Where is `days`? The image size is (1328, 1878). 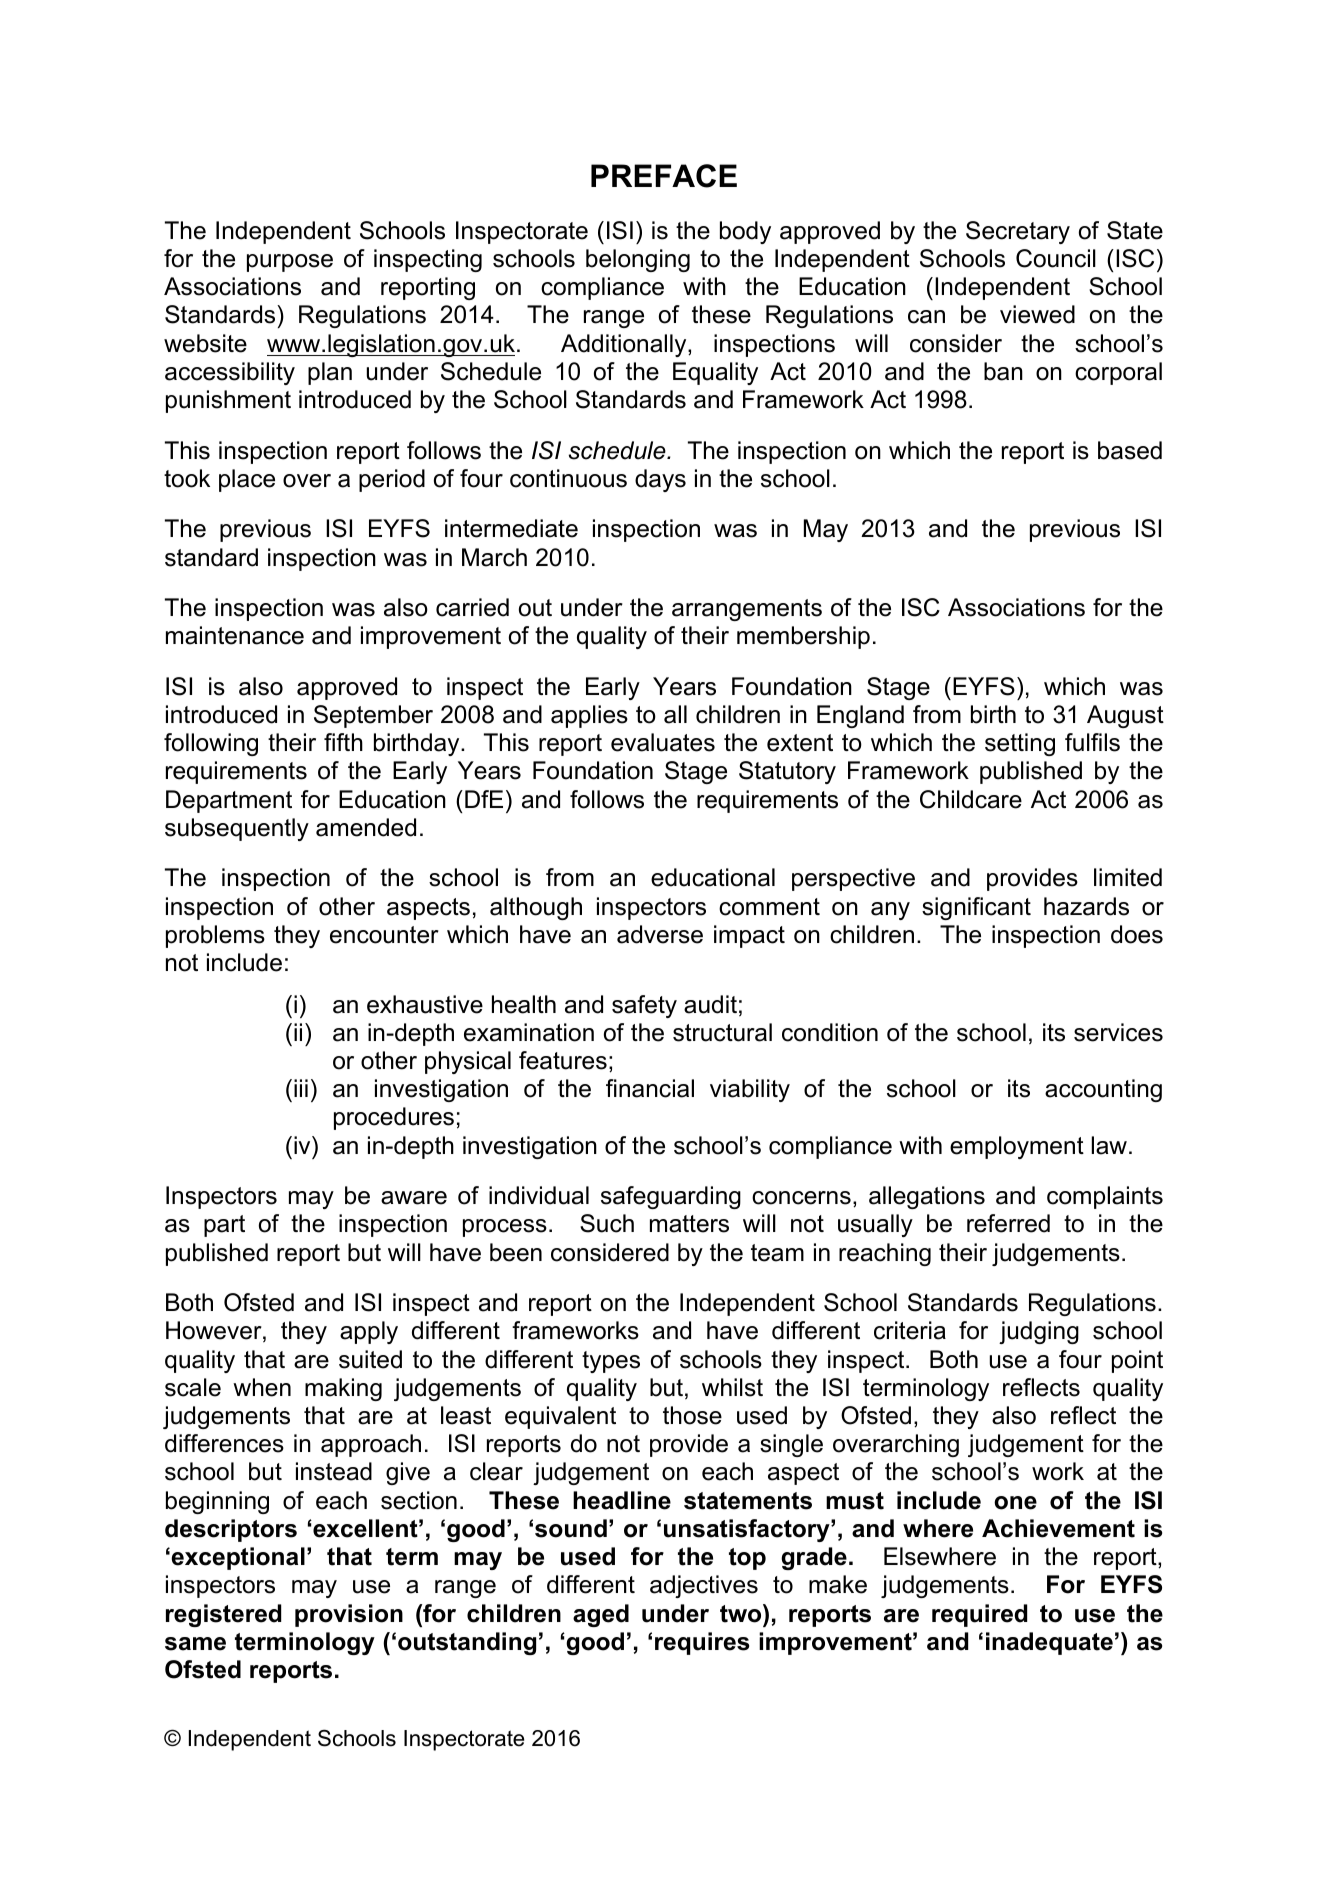 days is located at coordinates (660, 480).
